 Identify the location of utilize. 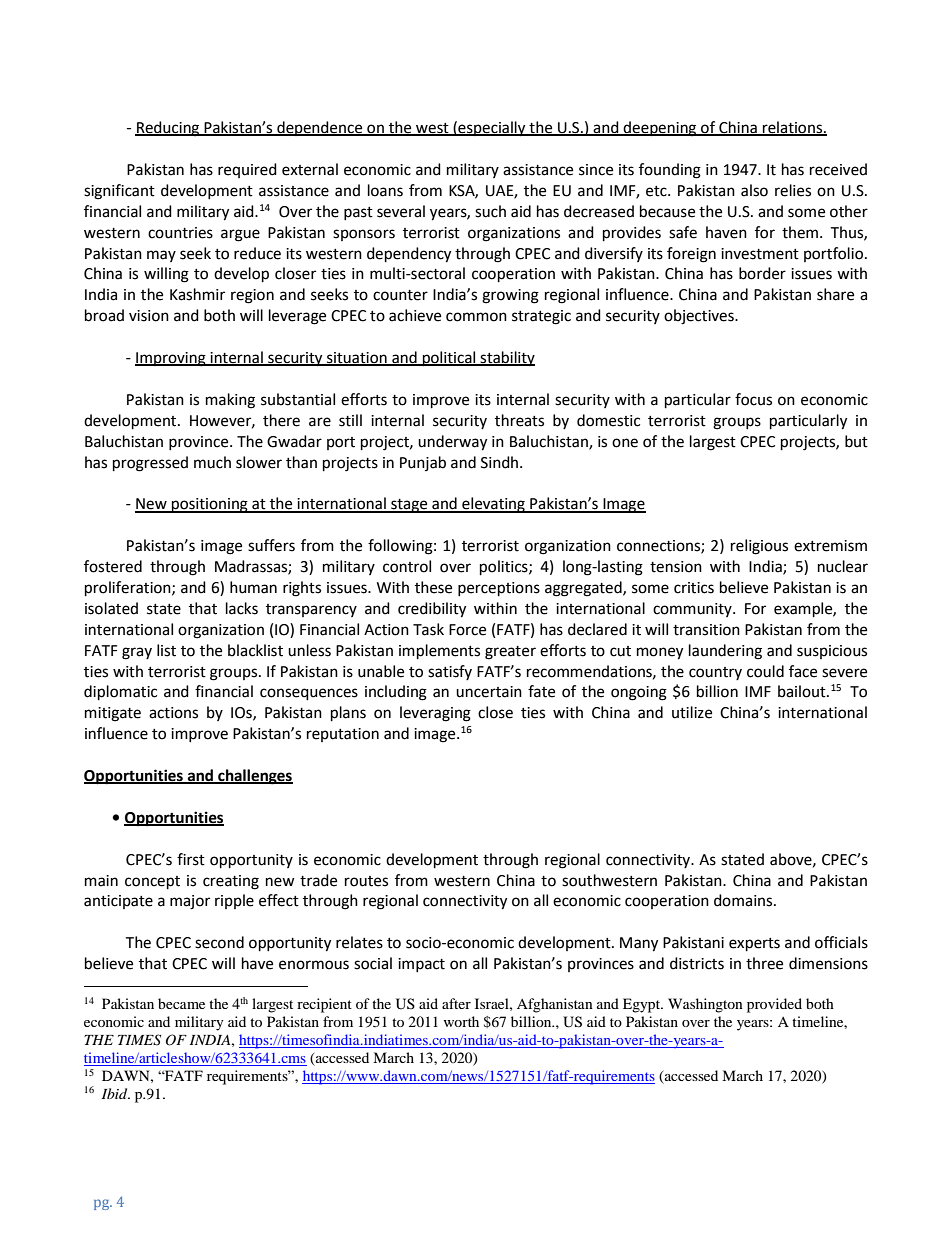
(692, 712).
